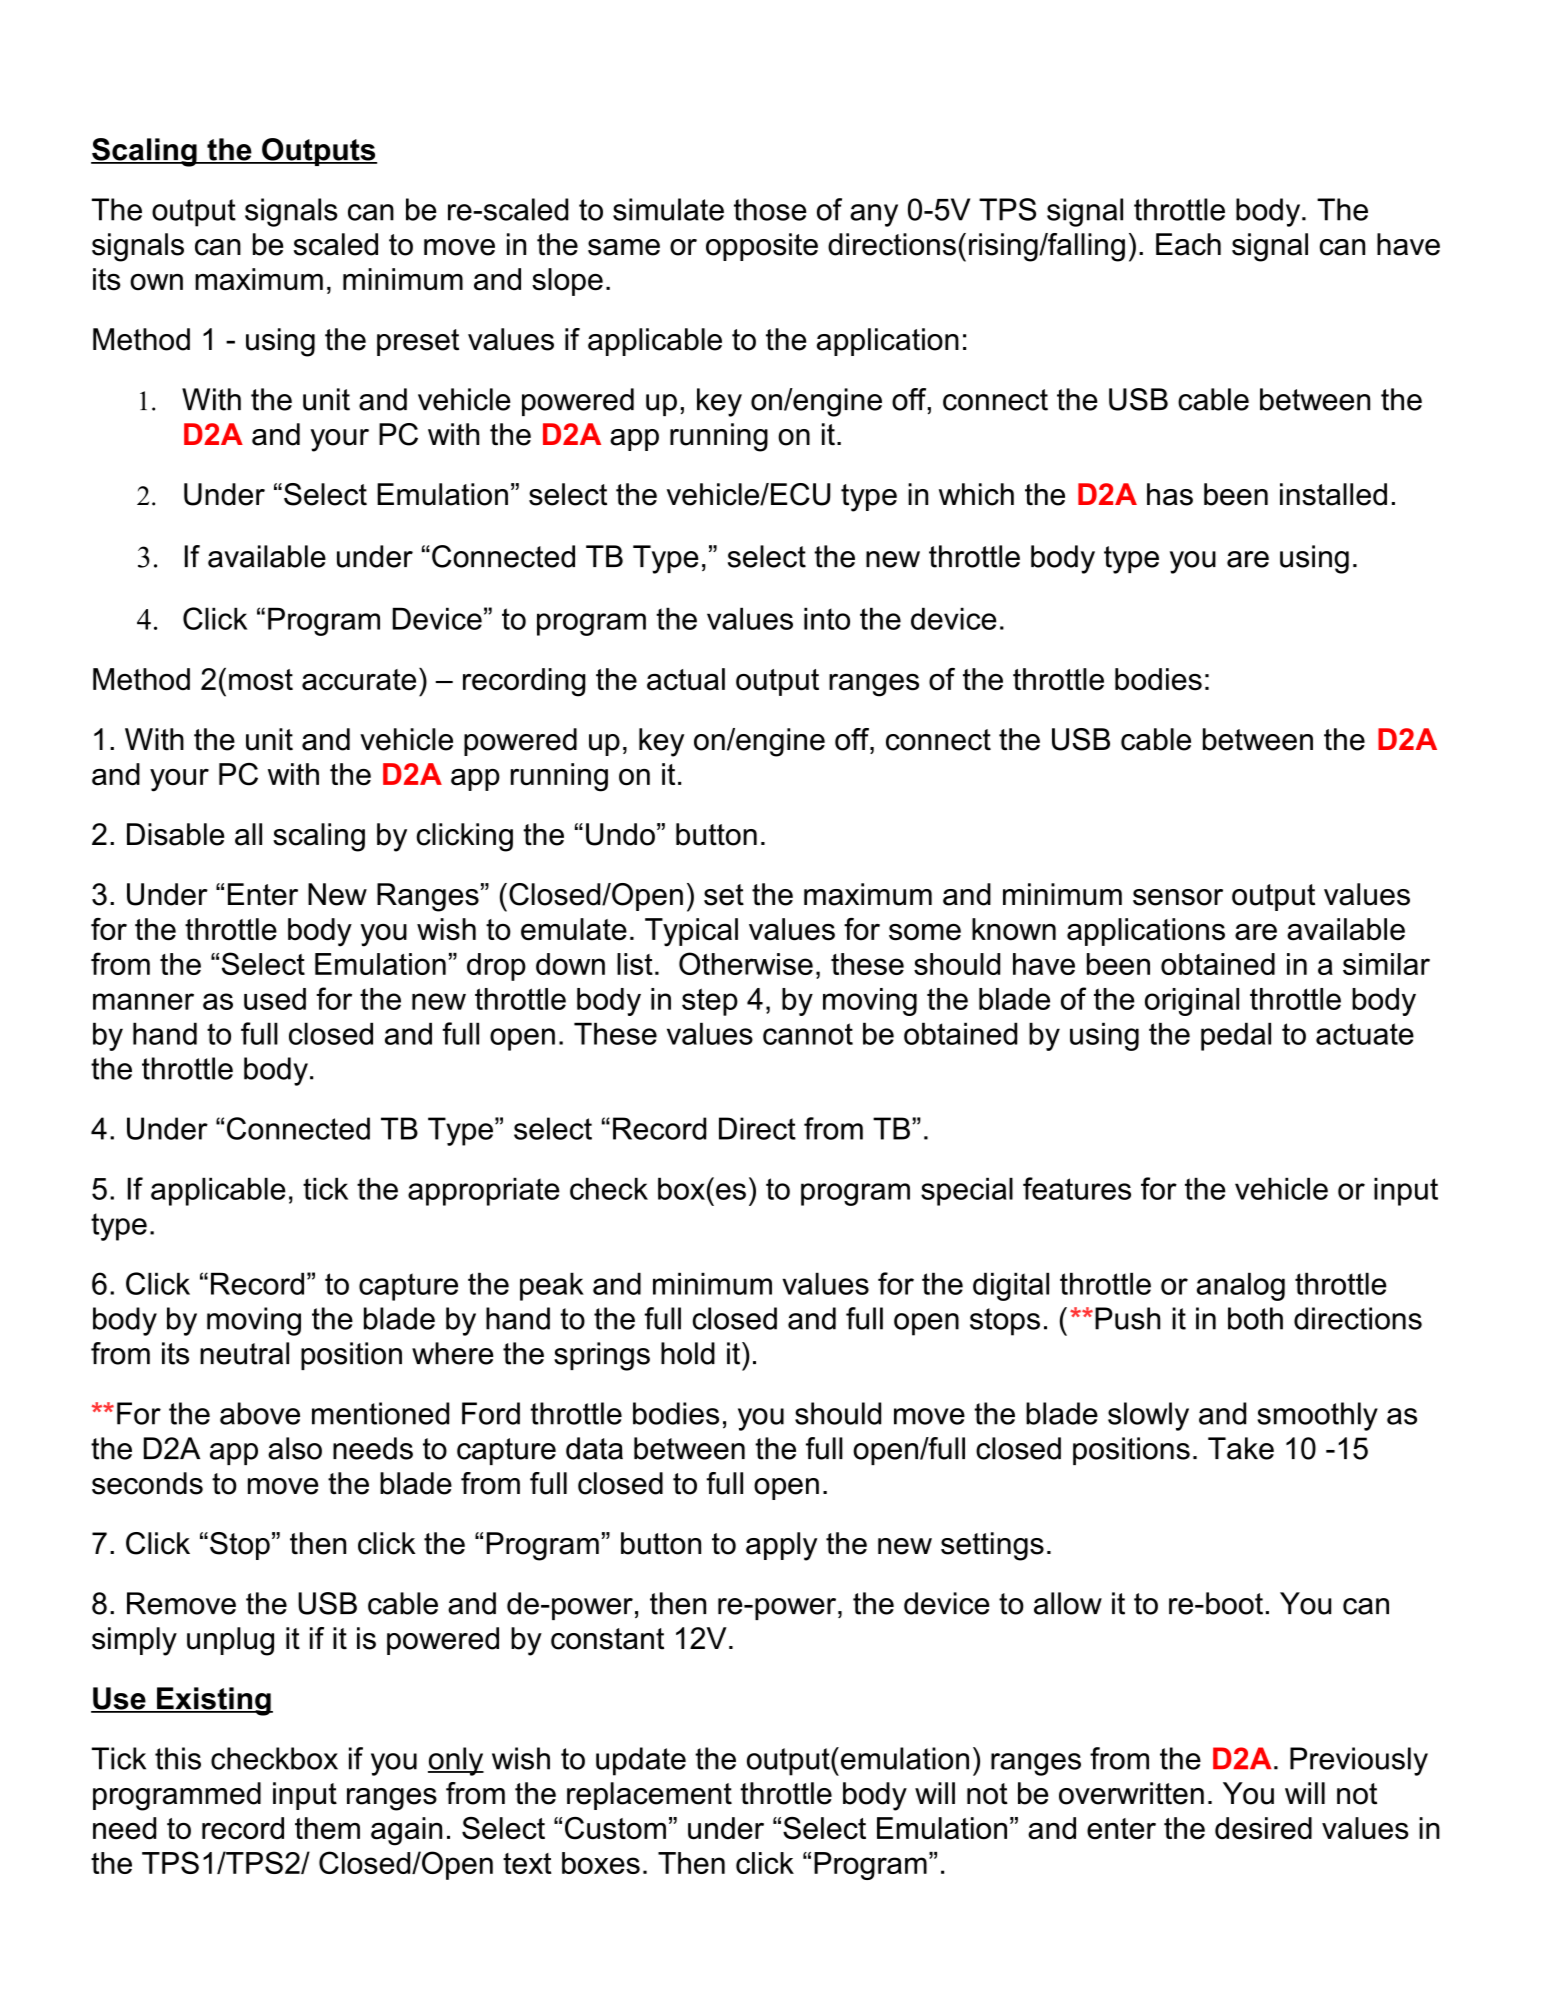 The width and height of the screenshot is (1545, 2000). Describe the element at coordinates (1188, 244) in the screenshot. I see `Each` at that location.
